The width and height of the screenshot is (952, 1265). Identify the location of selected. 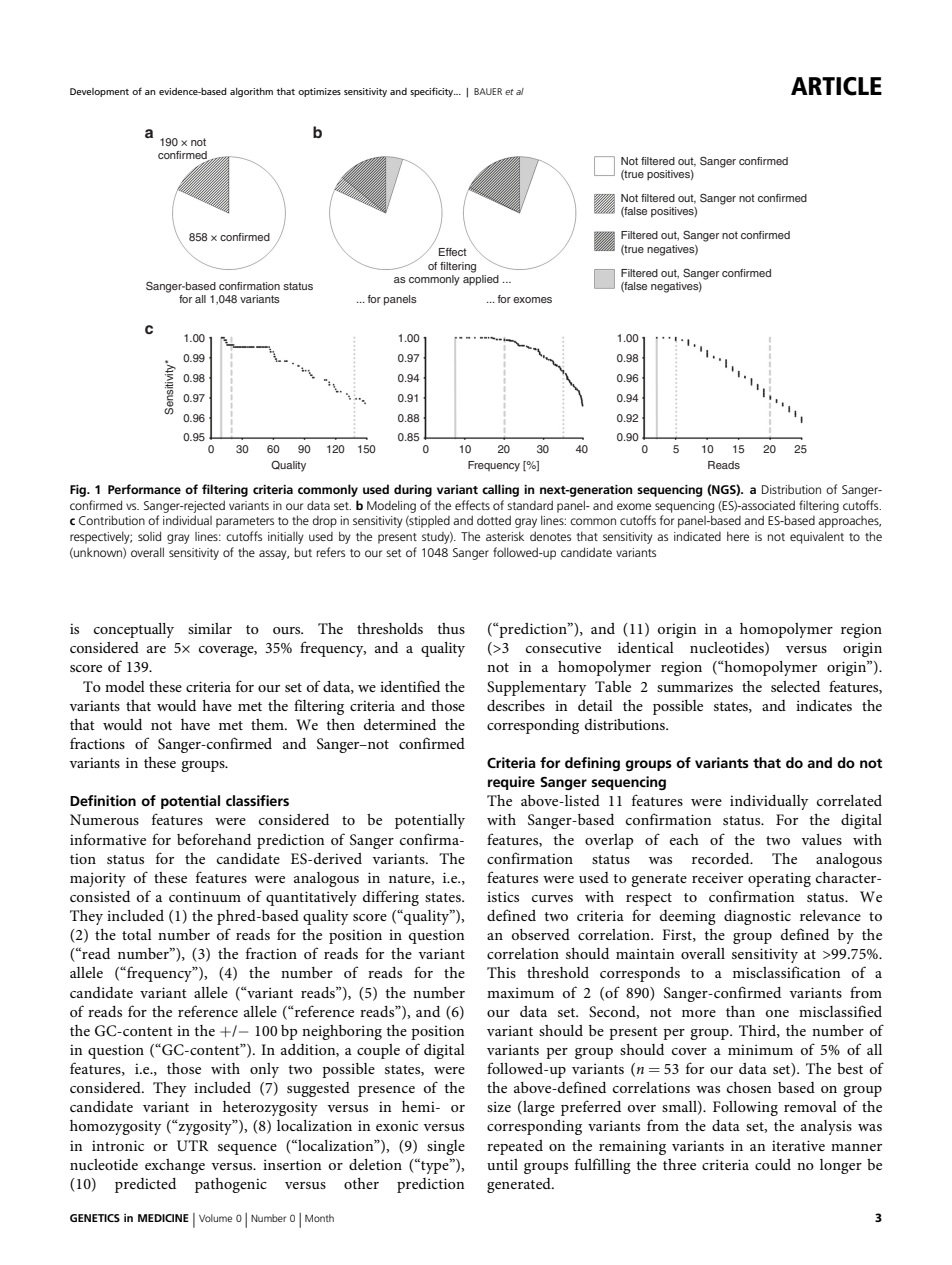
(795, 686).
